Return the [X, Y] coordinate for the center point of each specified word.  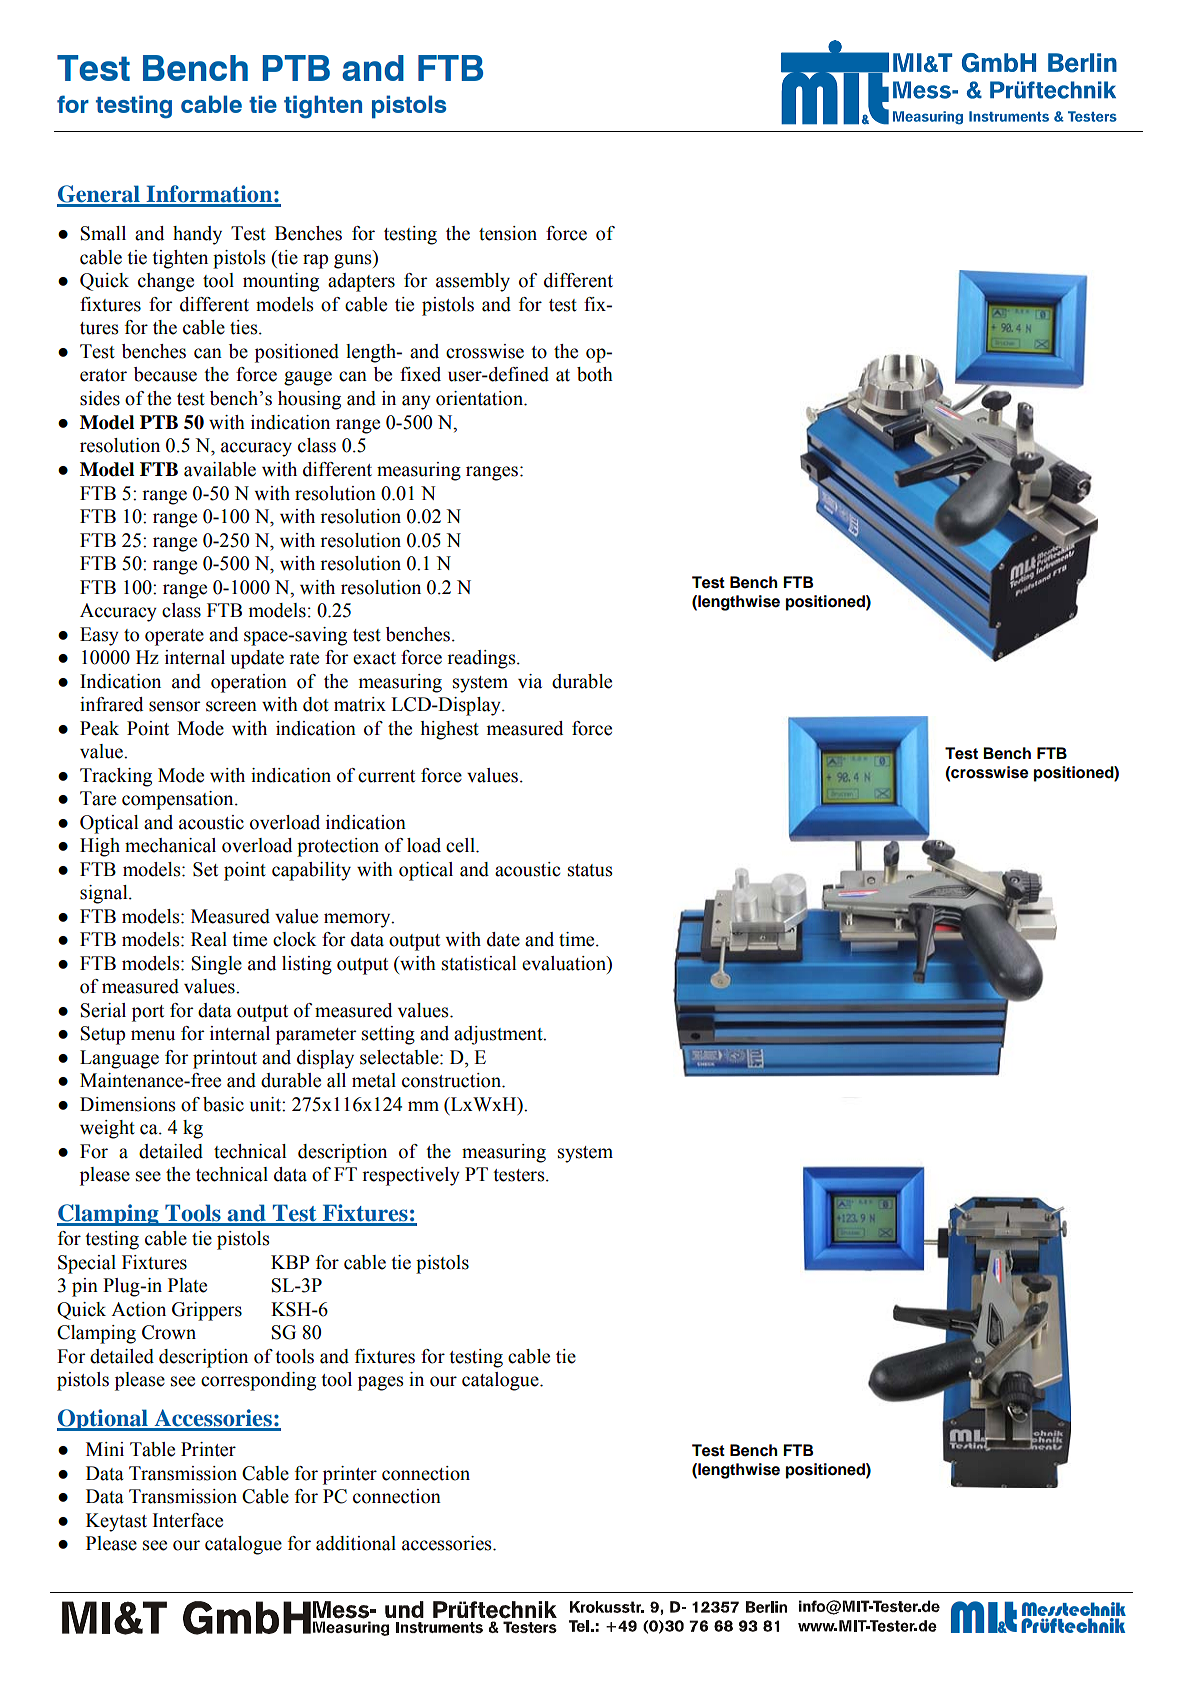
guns [354, 261]
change [166, 282]
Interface [188, 1520]
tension [508, 233]
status [590, 870]
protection [338, 847]
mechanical [170, 845]
